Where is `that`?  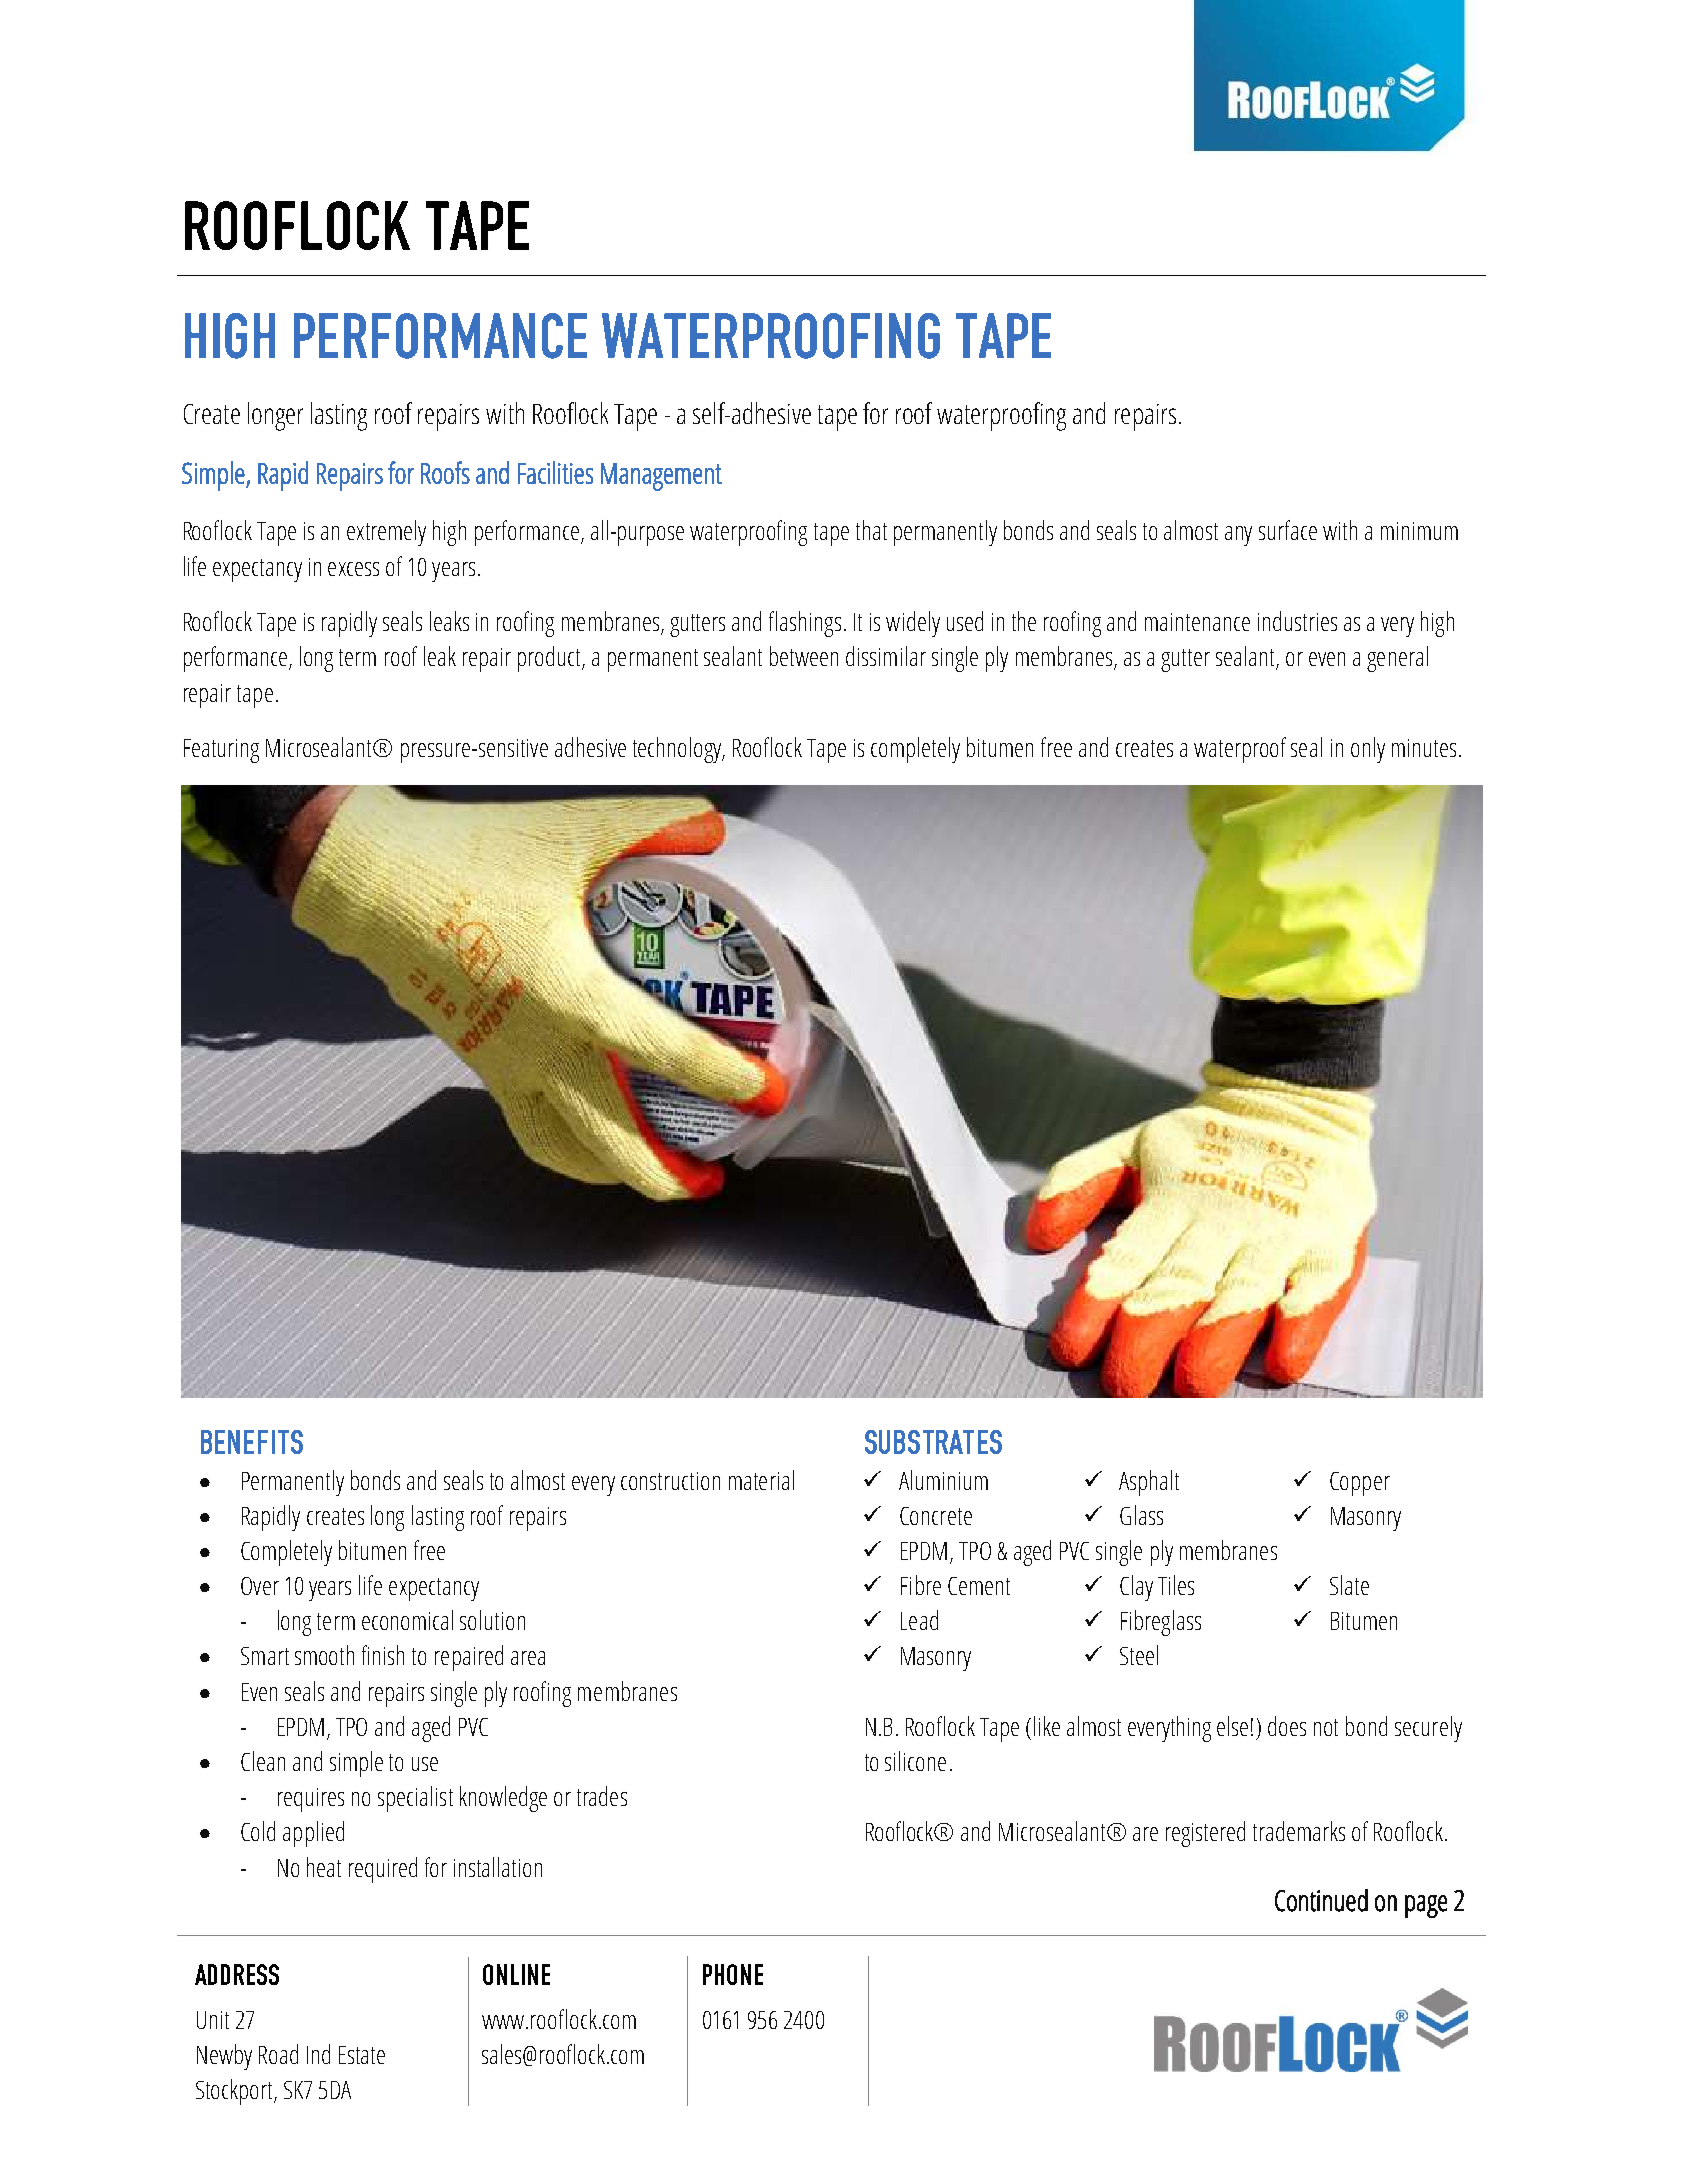 that is located at coordinates (871, 530).
